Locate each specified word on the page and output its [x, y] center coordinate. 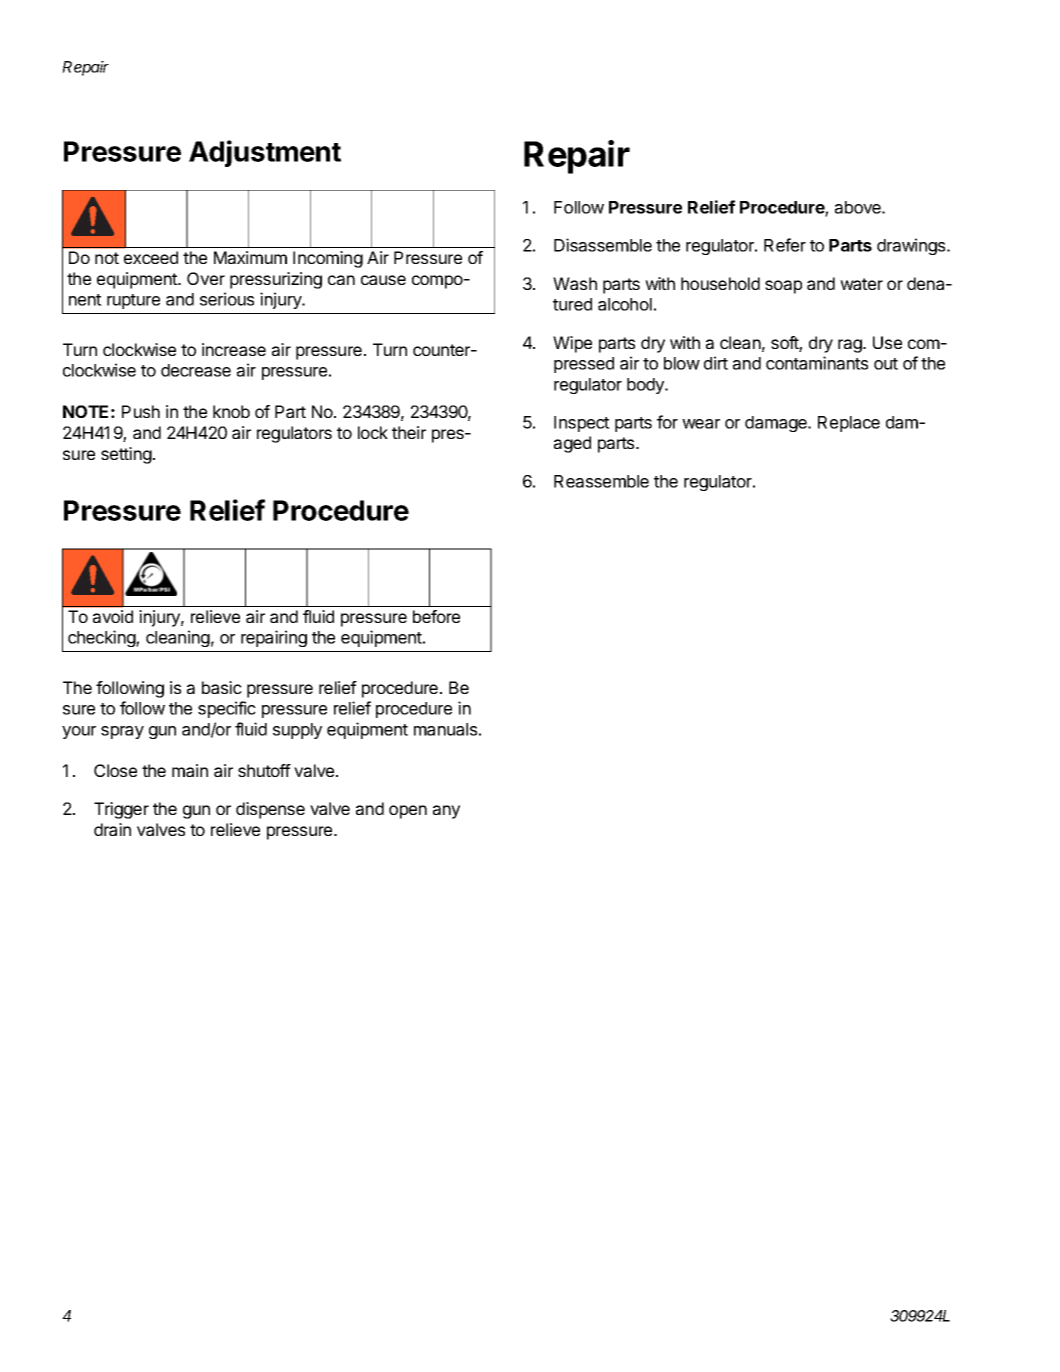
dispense [270, 810]
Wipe [572, 344]
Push [141, 411]
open [408, 812]
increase [234, 349]
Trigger [121, 810]
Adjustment [265, 153]
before [436, 616]
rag [851, 346]
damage [777, 424]
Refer [785, 245]
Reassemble [601, 481]
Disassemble [603, 245]
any [446, 812]
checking [102, 638]
